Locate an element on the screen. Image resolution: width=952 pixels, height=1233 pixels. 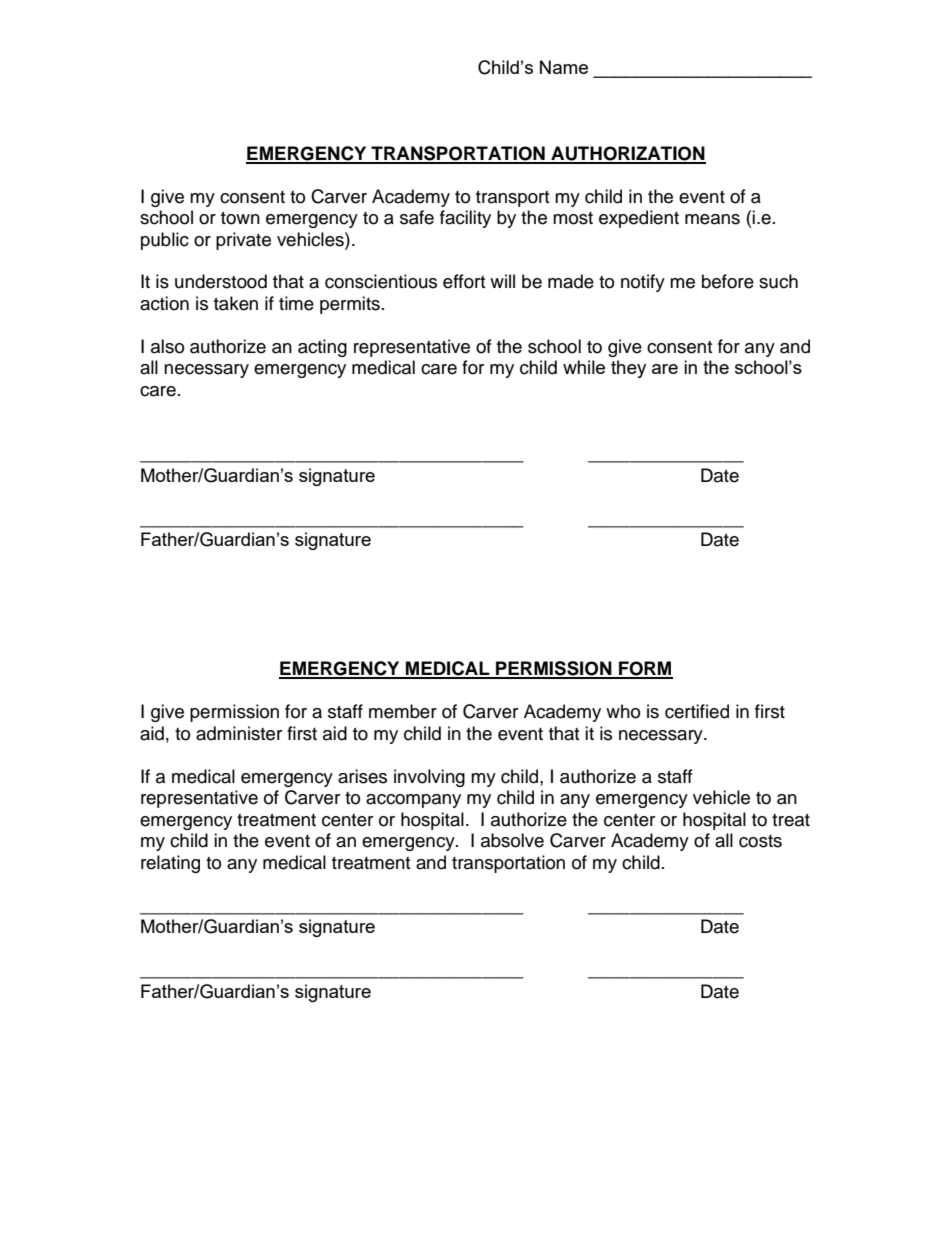
town is located at coordinates (240, 218).
